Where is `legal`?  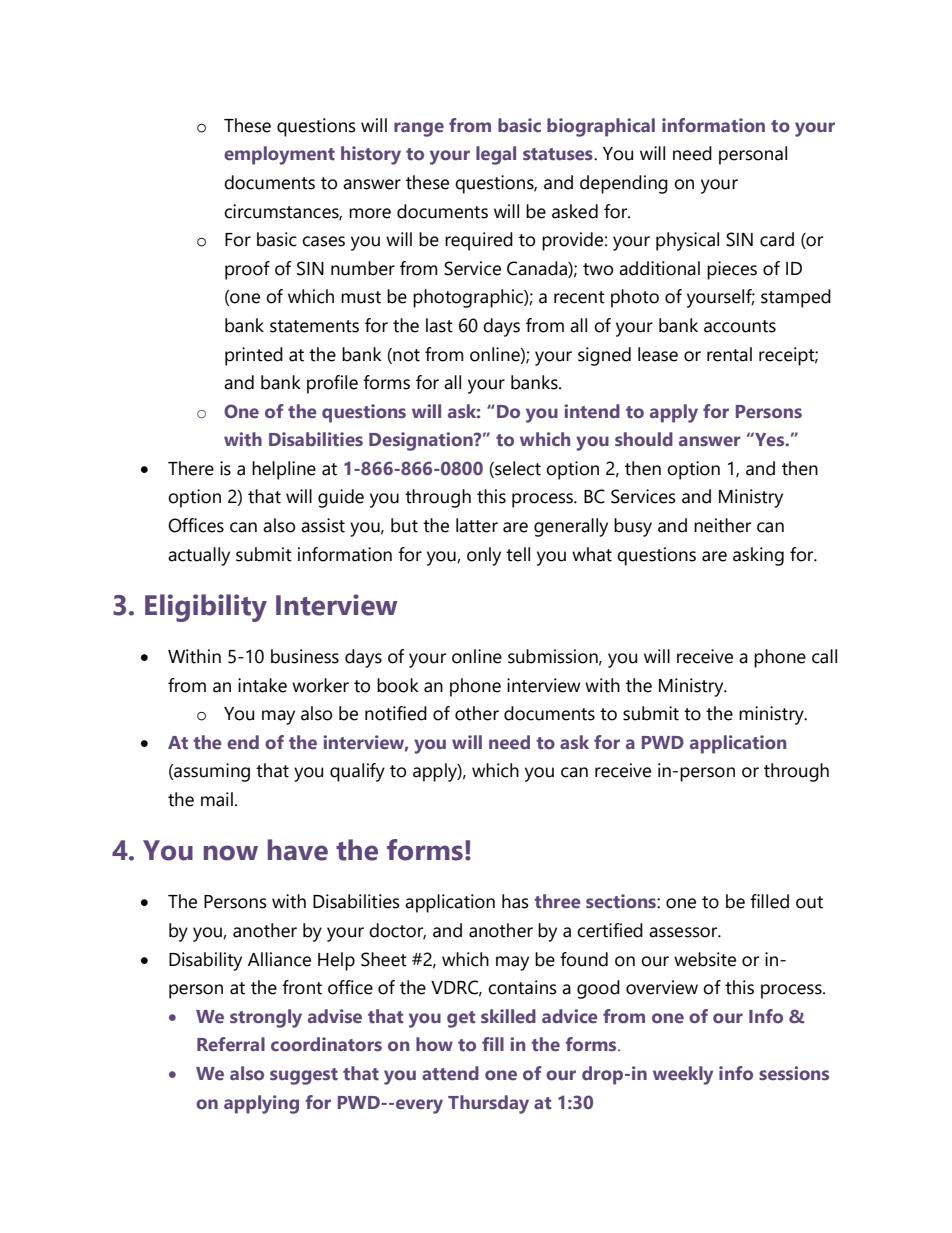
legal is located at coordinates (496, 155).
